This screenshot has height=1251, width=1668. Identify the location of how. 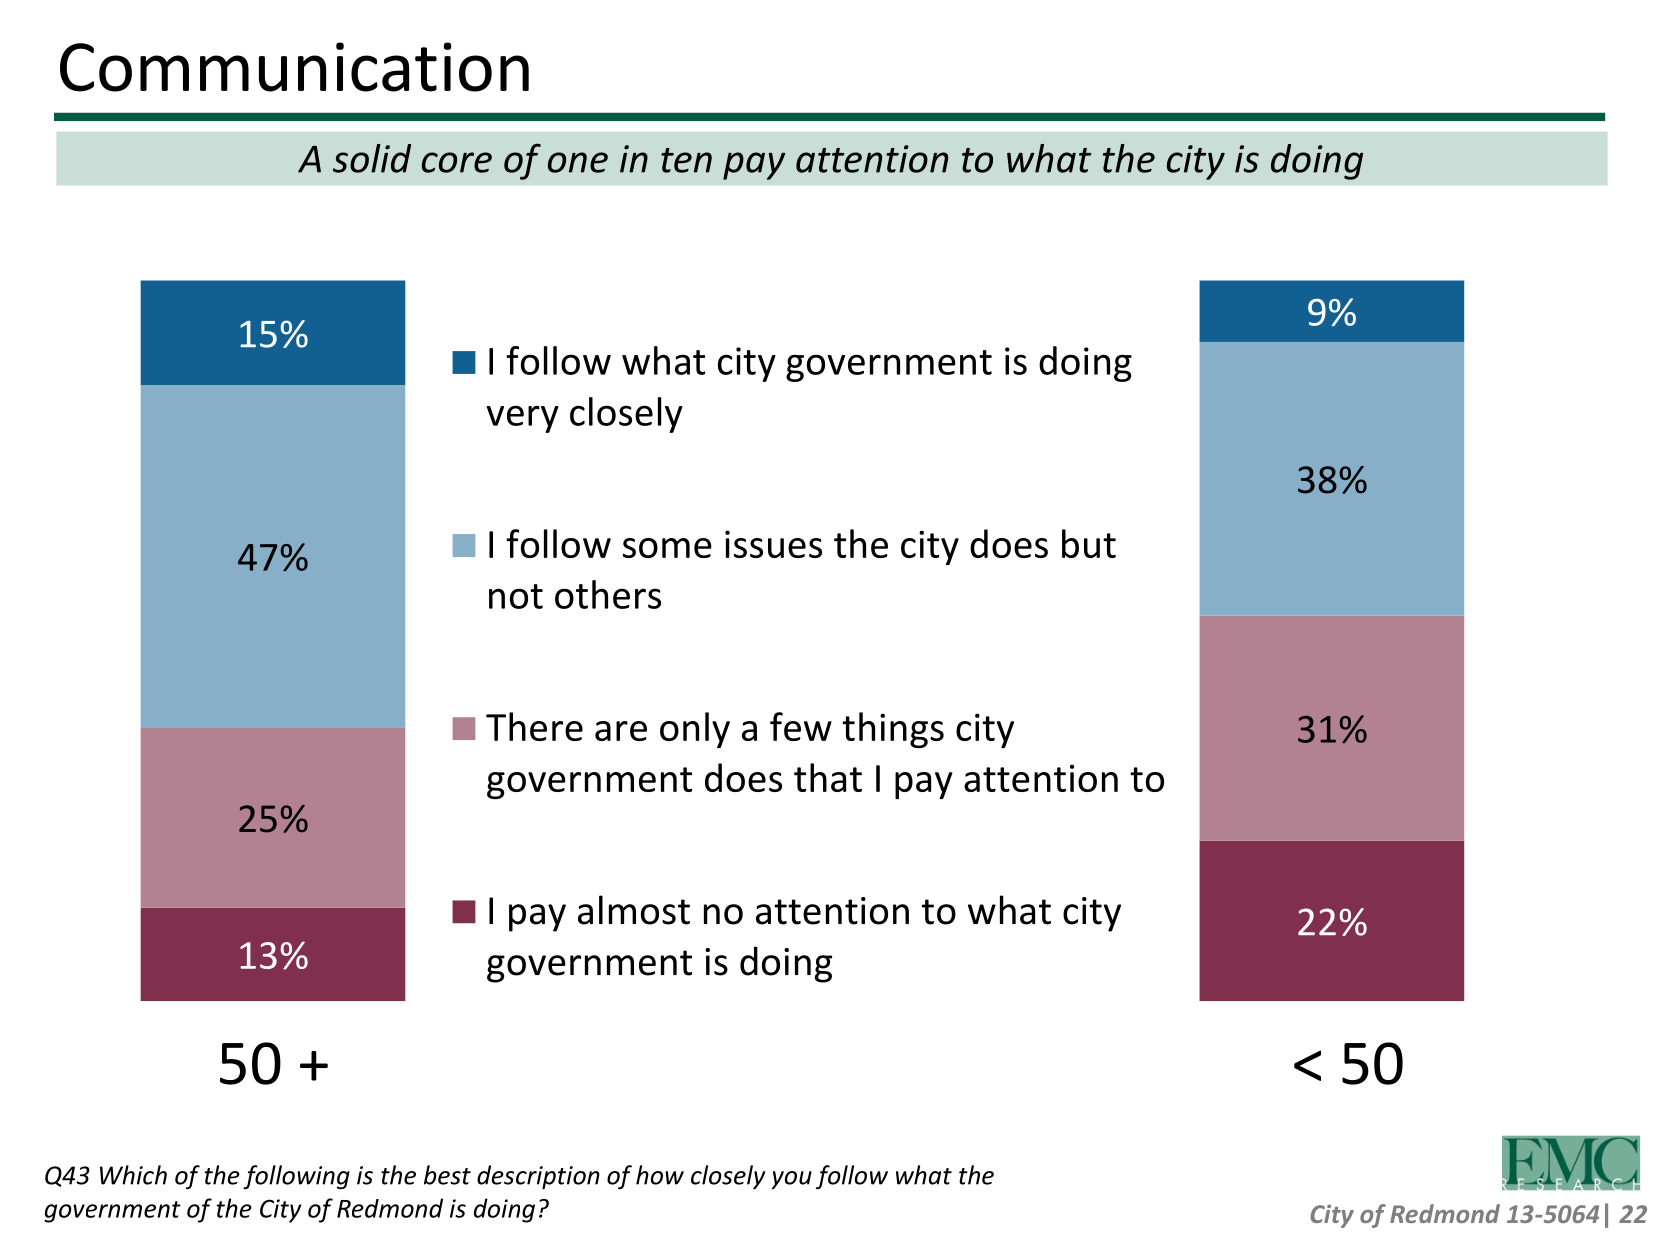
(660, 1175).
